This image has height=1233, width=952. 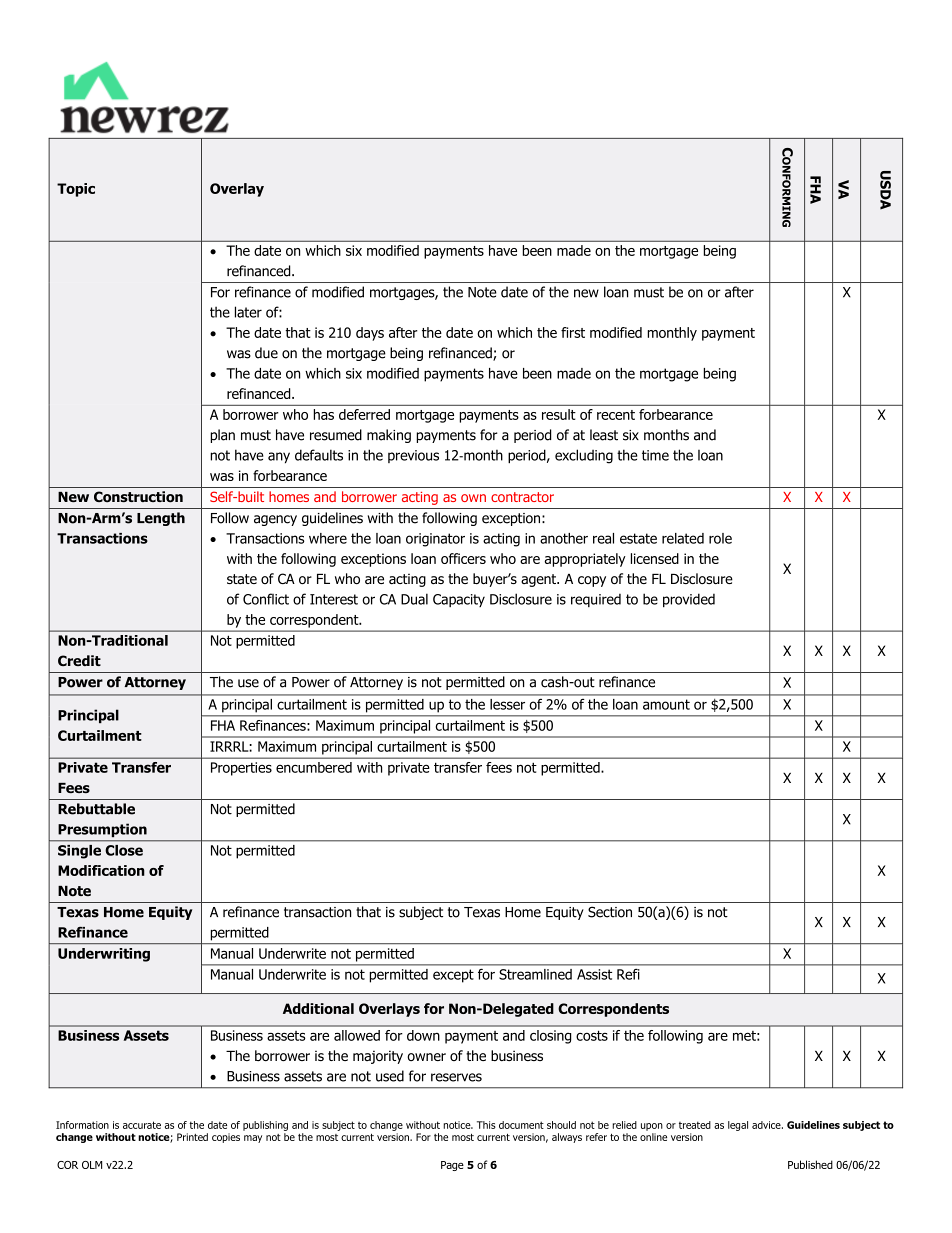 I want to click on encumbered, so click(x=314, y=767).
